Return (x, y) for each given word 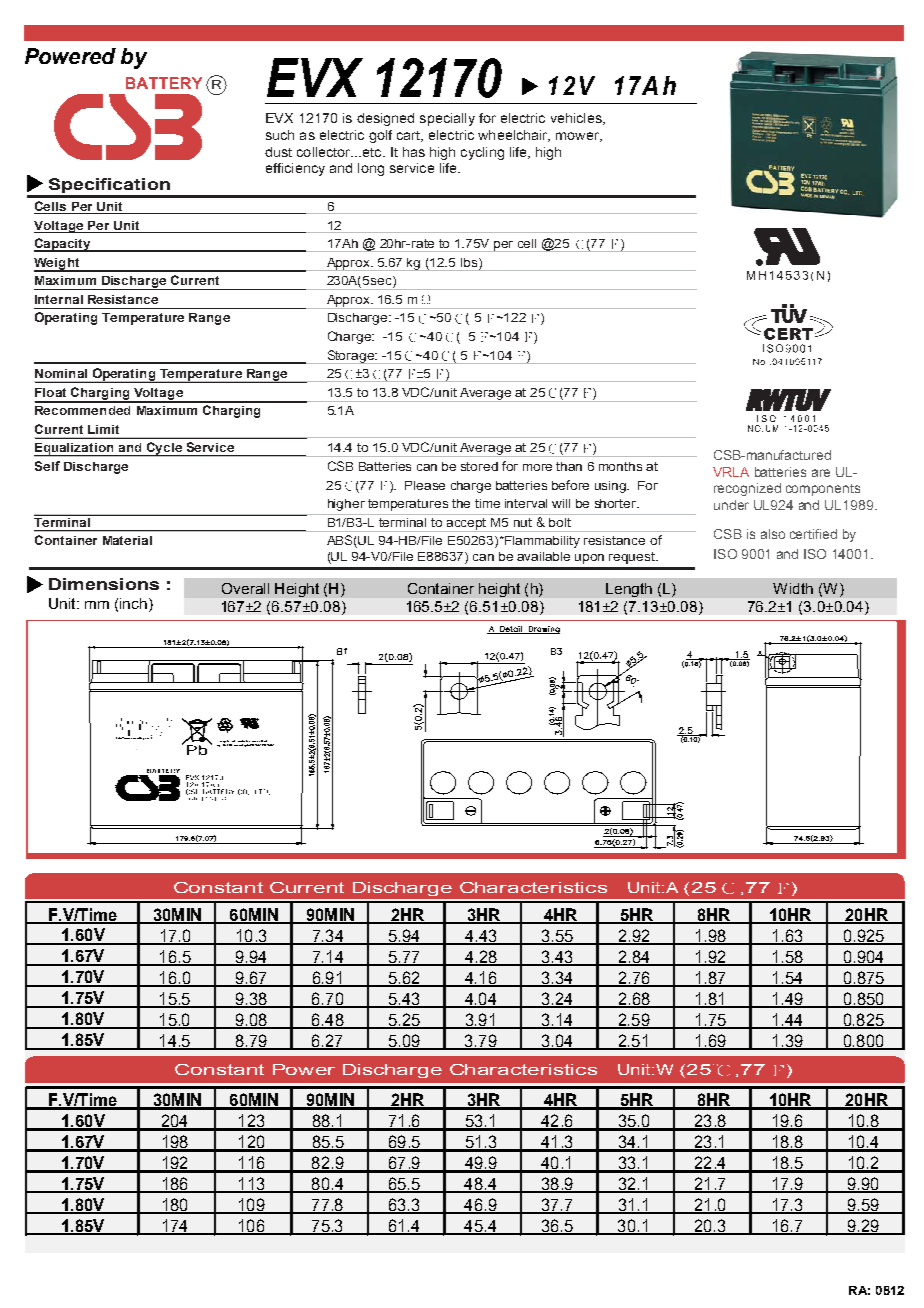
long (371, 169)
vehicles (577, 119)
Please (425, 485)
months (620, 466)
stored (479, 466)
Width (793, 588)
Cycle (164, 449)
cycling (482, 153)
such (280, 135)
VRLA (731, 472)
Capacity (63, 245)
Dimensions (104, 584)
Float (50, 392)
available (543, 556)
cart (409, 136)
